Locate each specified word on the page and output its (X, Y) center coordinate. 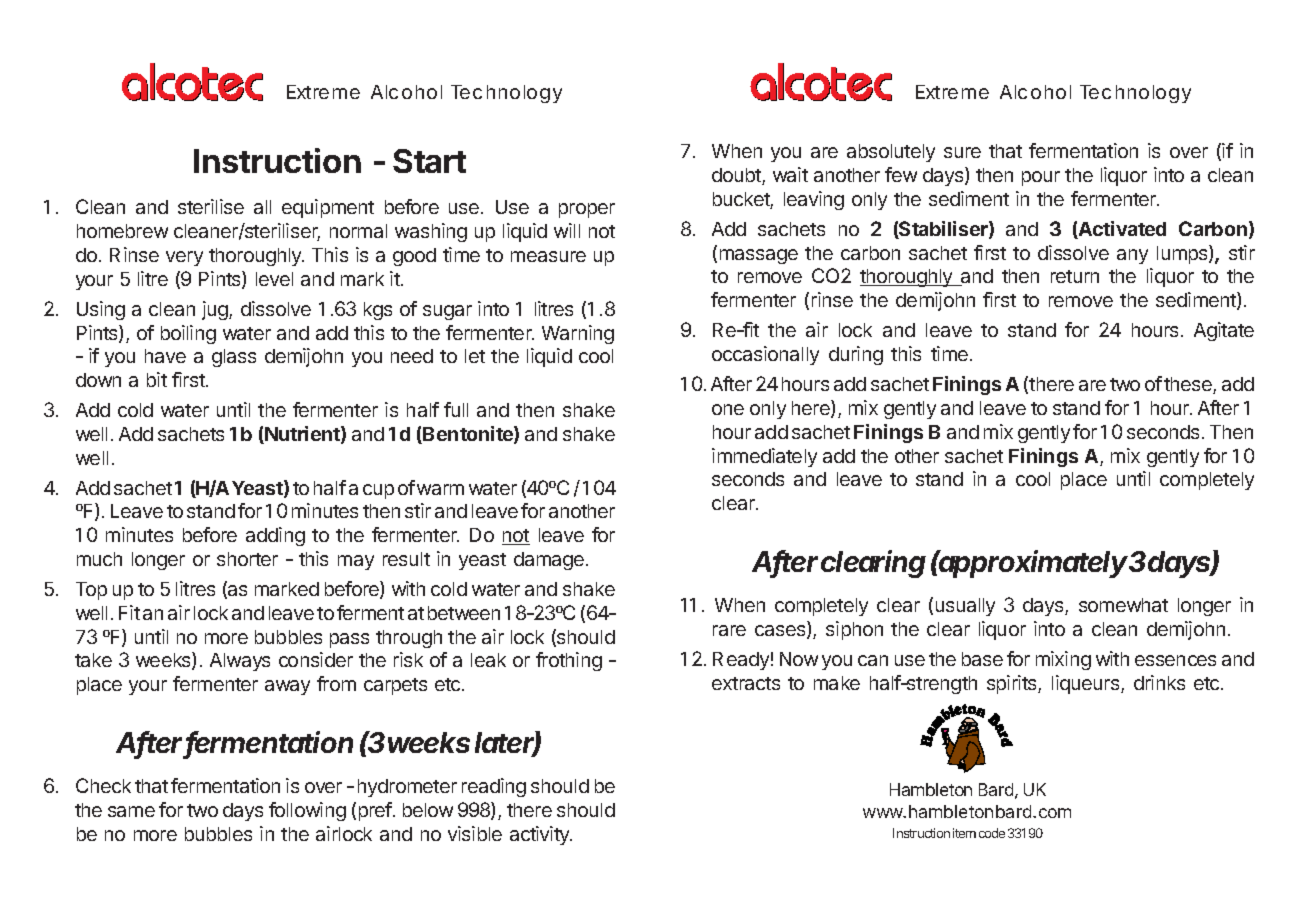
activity (541, 835)
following (307, 811)
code (992, 833)
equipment (328, 208)
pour (1041, 178)
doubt (737, 176)
